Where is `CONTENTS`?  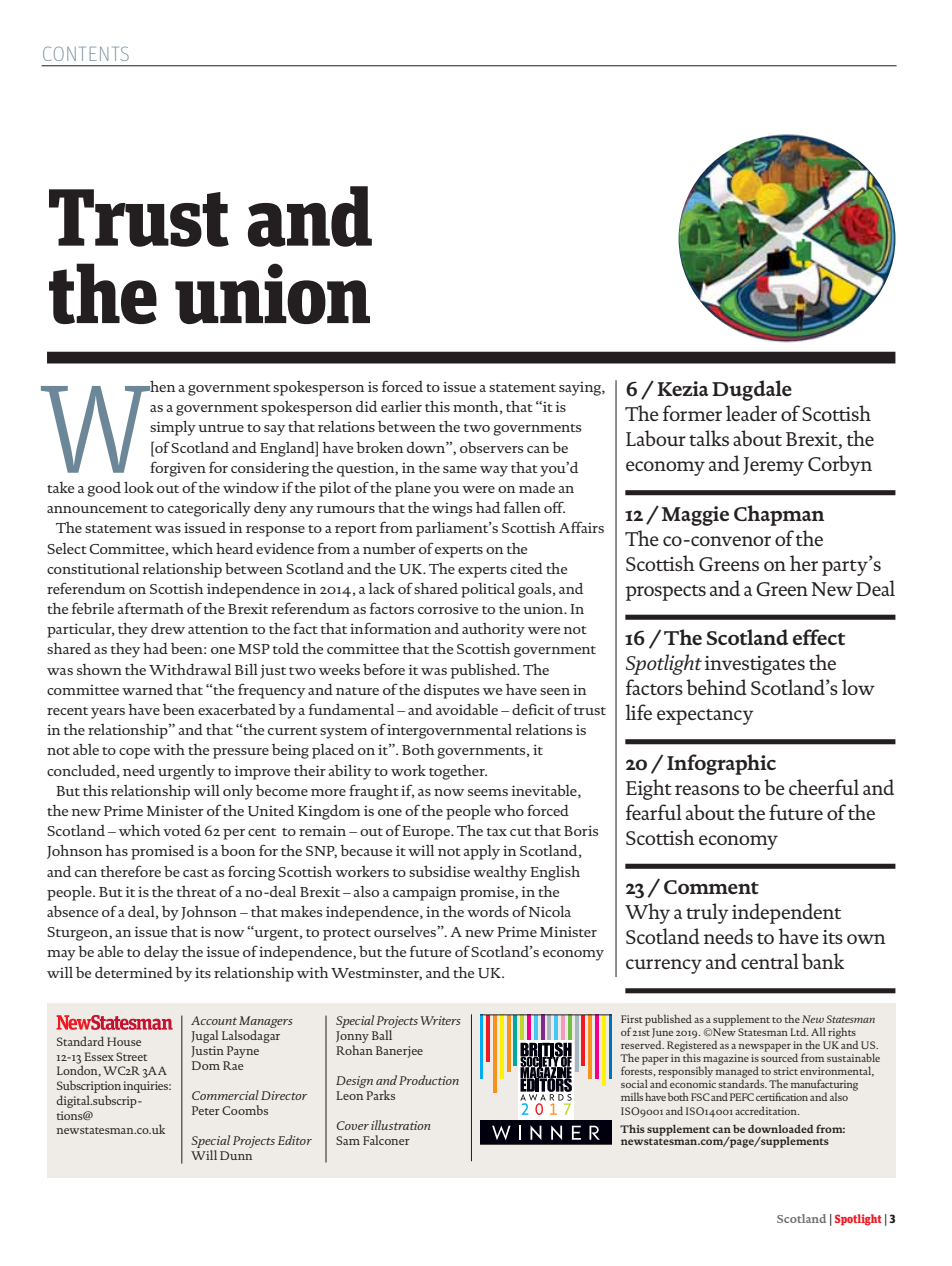
CONTENTS is located at coordinates (86, 53).
